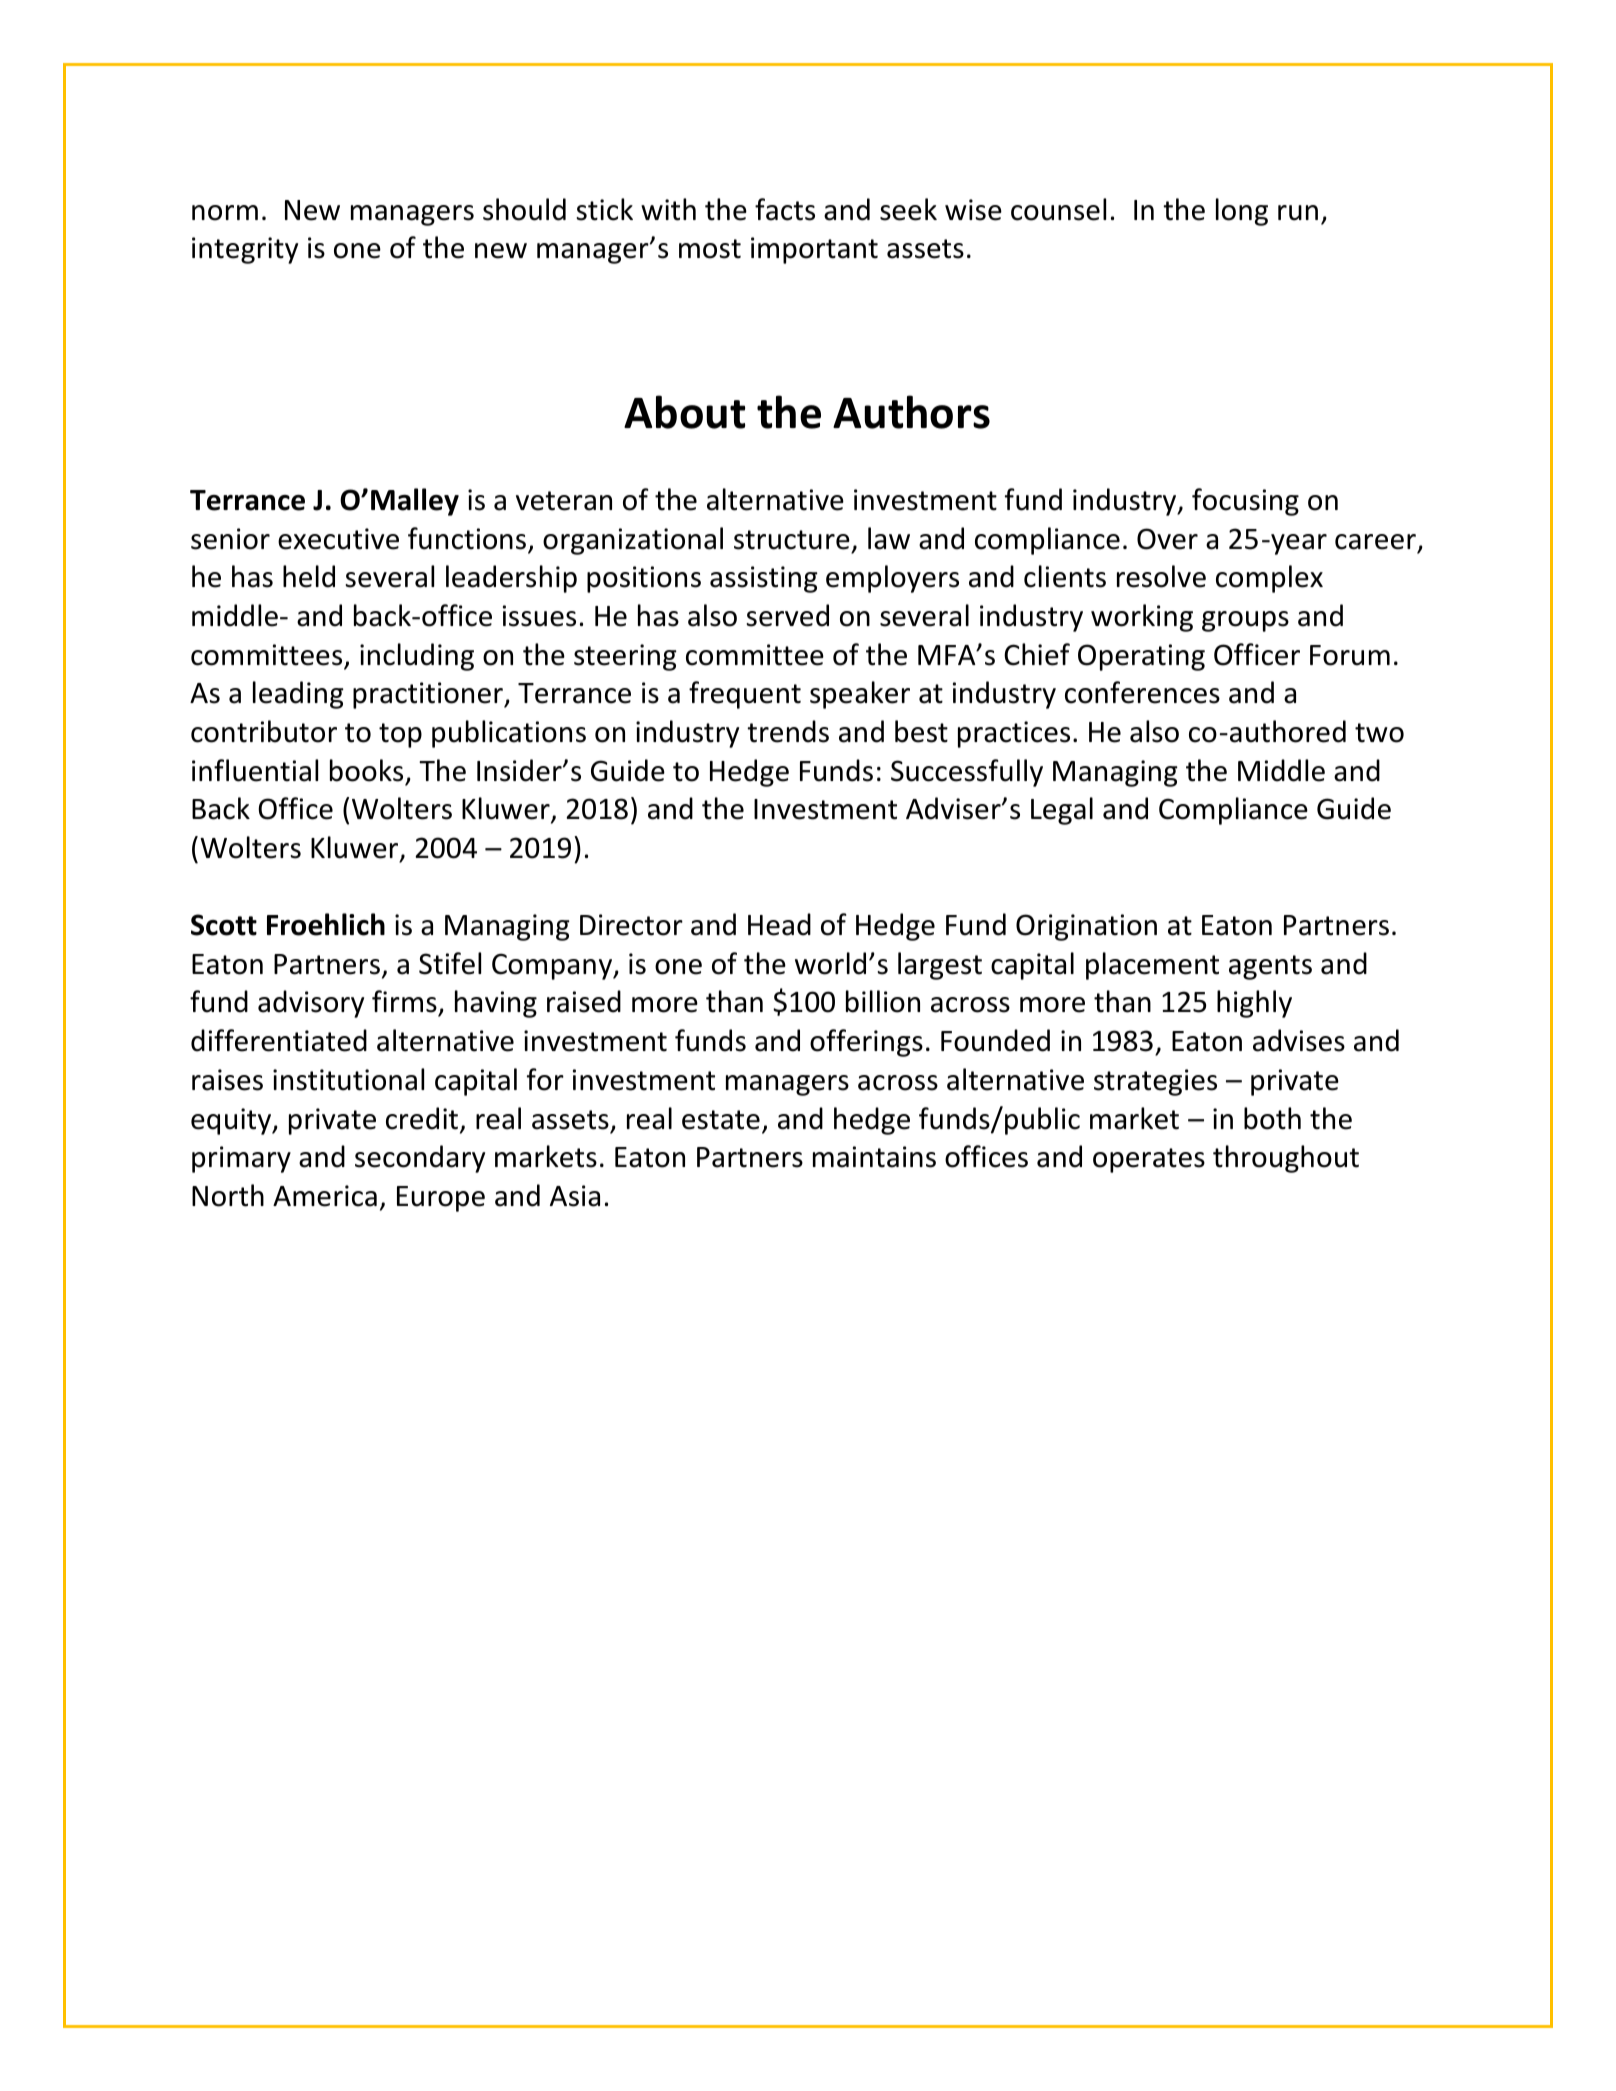 This screenshot has height=2091, width=1616. I want to click on Scott, so click(224, 925).
